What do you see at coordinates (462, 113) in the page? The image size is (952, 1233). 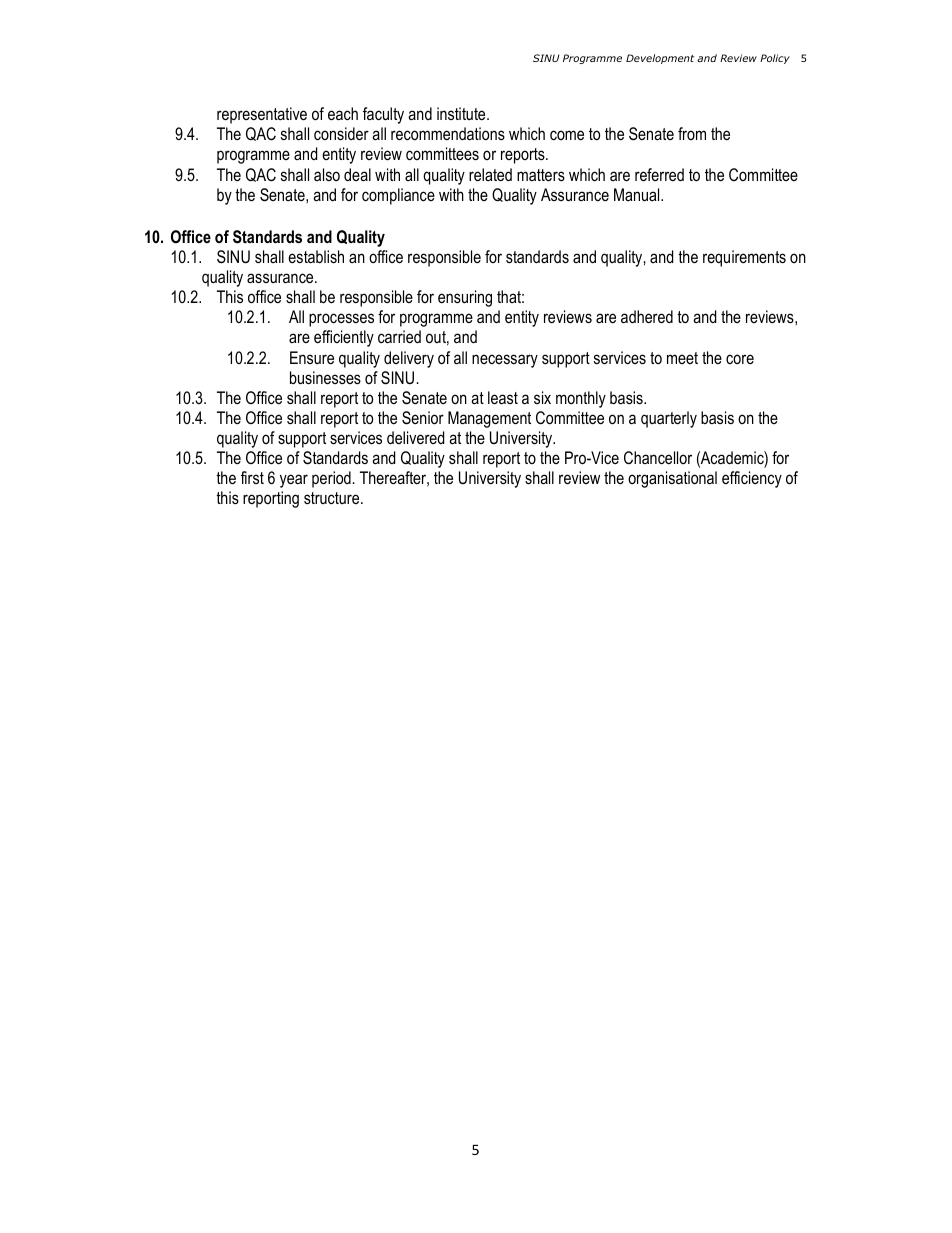 I see `institute` at bounding box center [462, 113].
